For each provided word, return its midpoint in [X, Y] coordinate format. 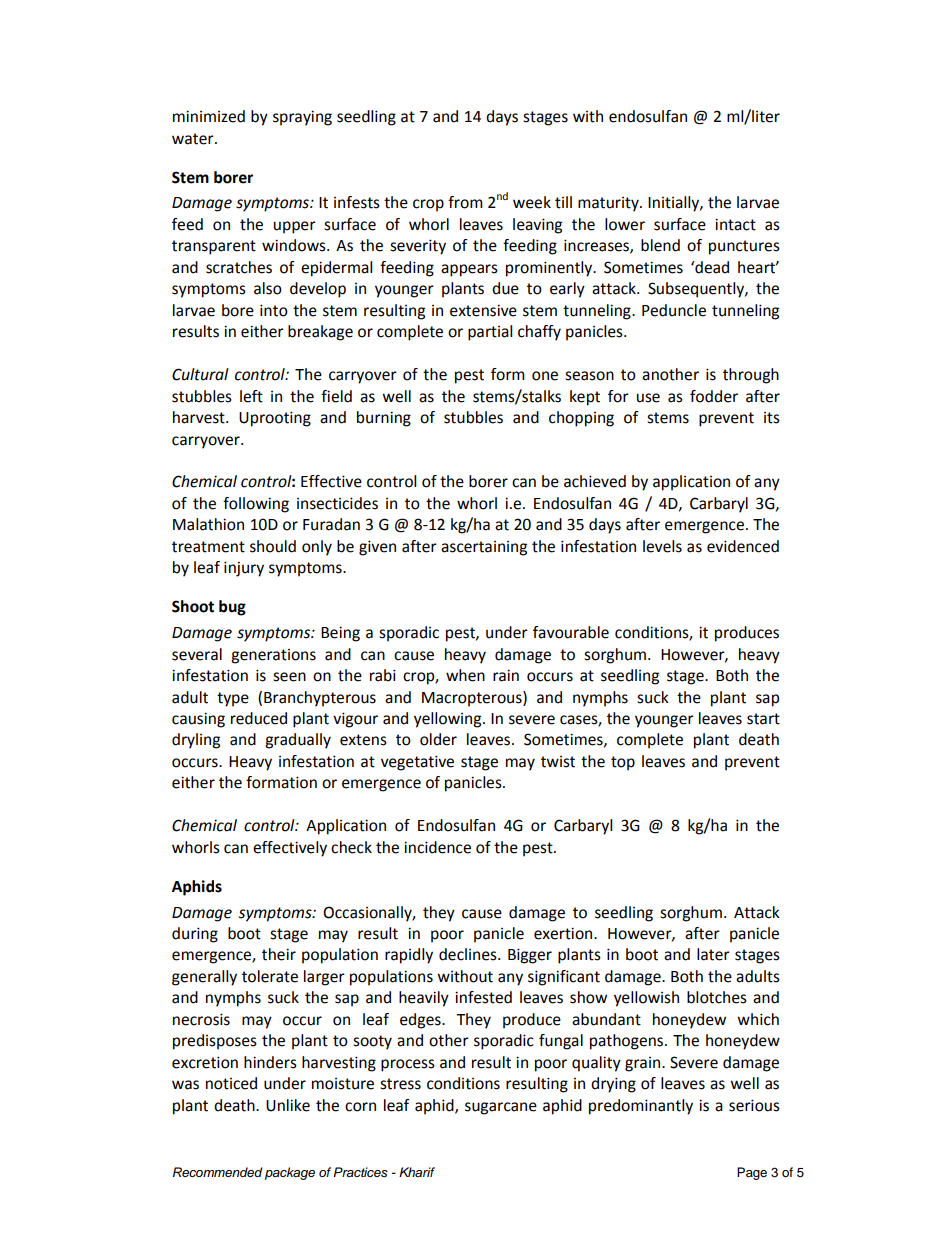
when [465, 675]
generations [273, 656]
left [251, 396]
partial [490, 333]
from [465, 202]
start [763, 719]
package [290, 1173]
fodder [714, 396]
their [279, 954]
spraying [302, 118]
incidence [437, 847]
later [713, 954]
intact [735, 224]
